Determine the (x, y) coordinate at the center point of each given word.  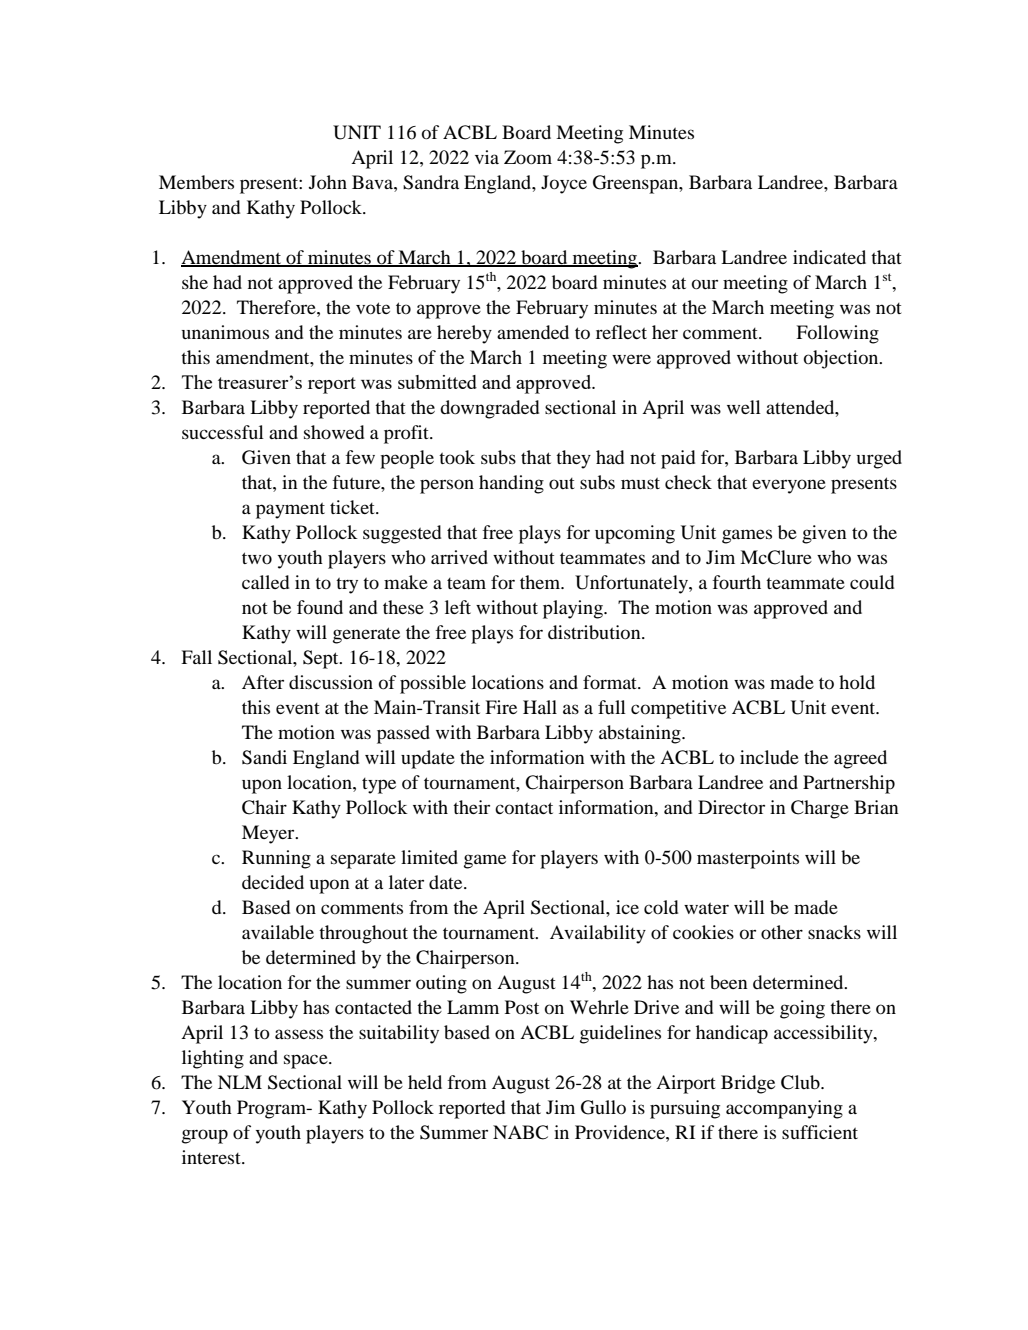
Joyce (564, 184)
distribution (595, 632)
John (328, 182)
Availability (598, 934)
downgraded (489, 409)
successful (223, 432)
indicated (829, 257)
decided (273, 882)
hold (857, 682)
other (782, 932)
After (263, 682)
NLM (240, 1082)
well (744, 407)
